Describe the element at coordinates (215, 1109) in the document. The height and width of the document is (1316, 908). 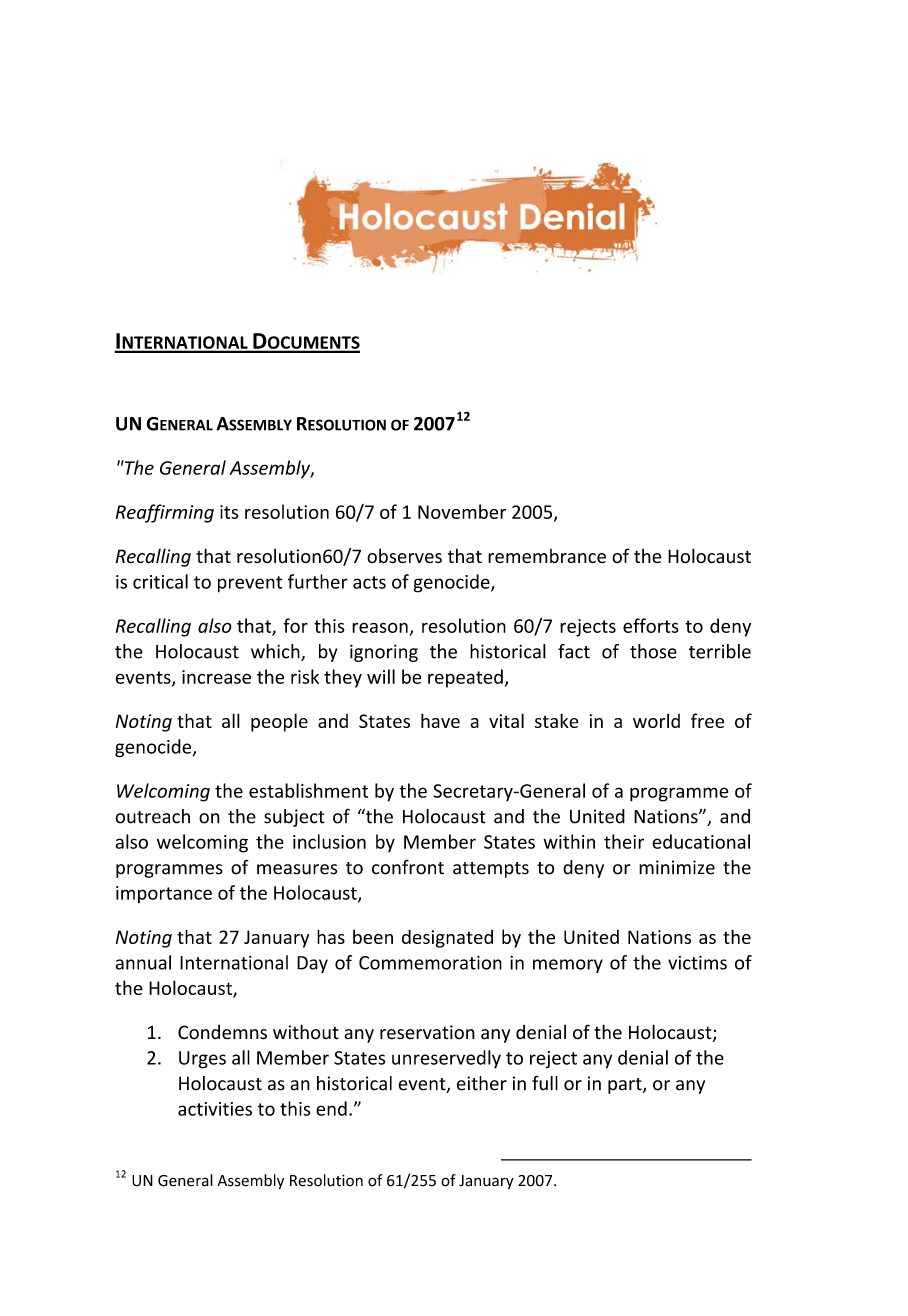
I see `activities` at that location.
